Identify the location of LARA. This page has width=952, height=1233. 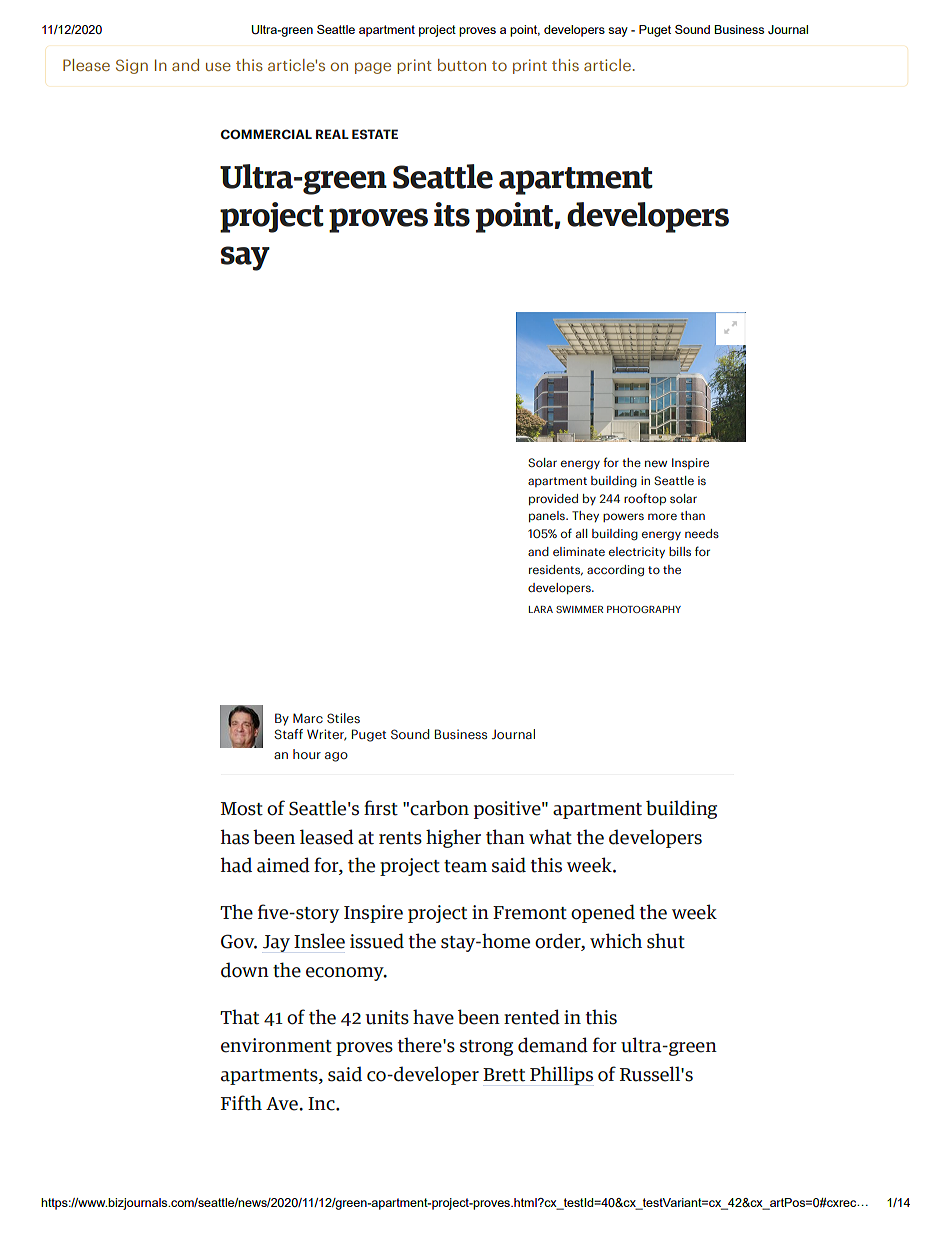
(541, 609).
